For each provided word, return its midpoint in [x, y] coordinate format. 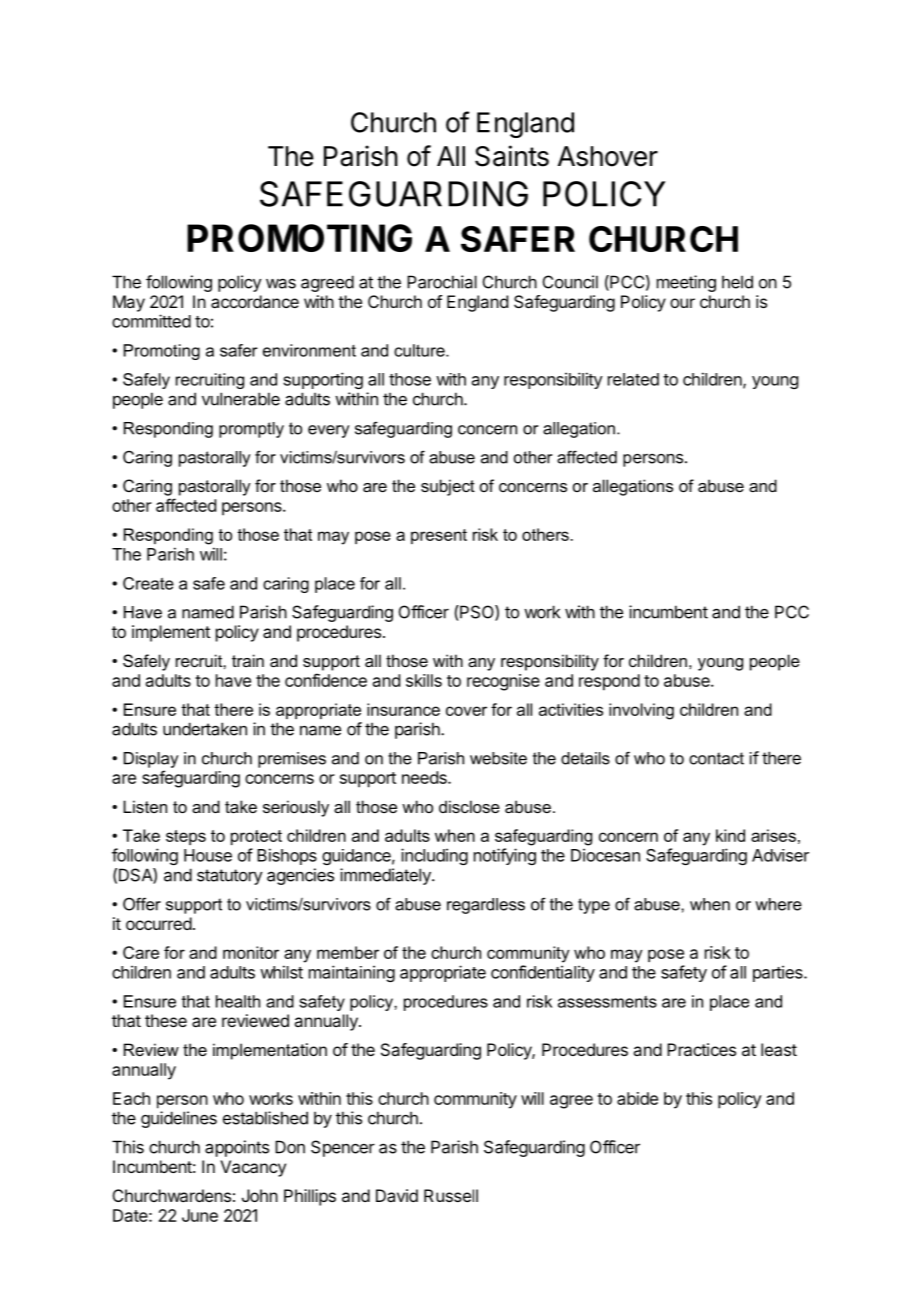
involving [641, 711]
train [248, 660]
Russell [451, 1195]
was [281, 283]
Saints [512, 156]
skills [424, 680]
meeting [686, 283]
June [200, 1215]
